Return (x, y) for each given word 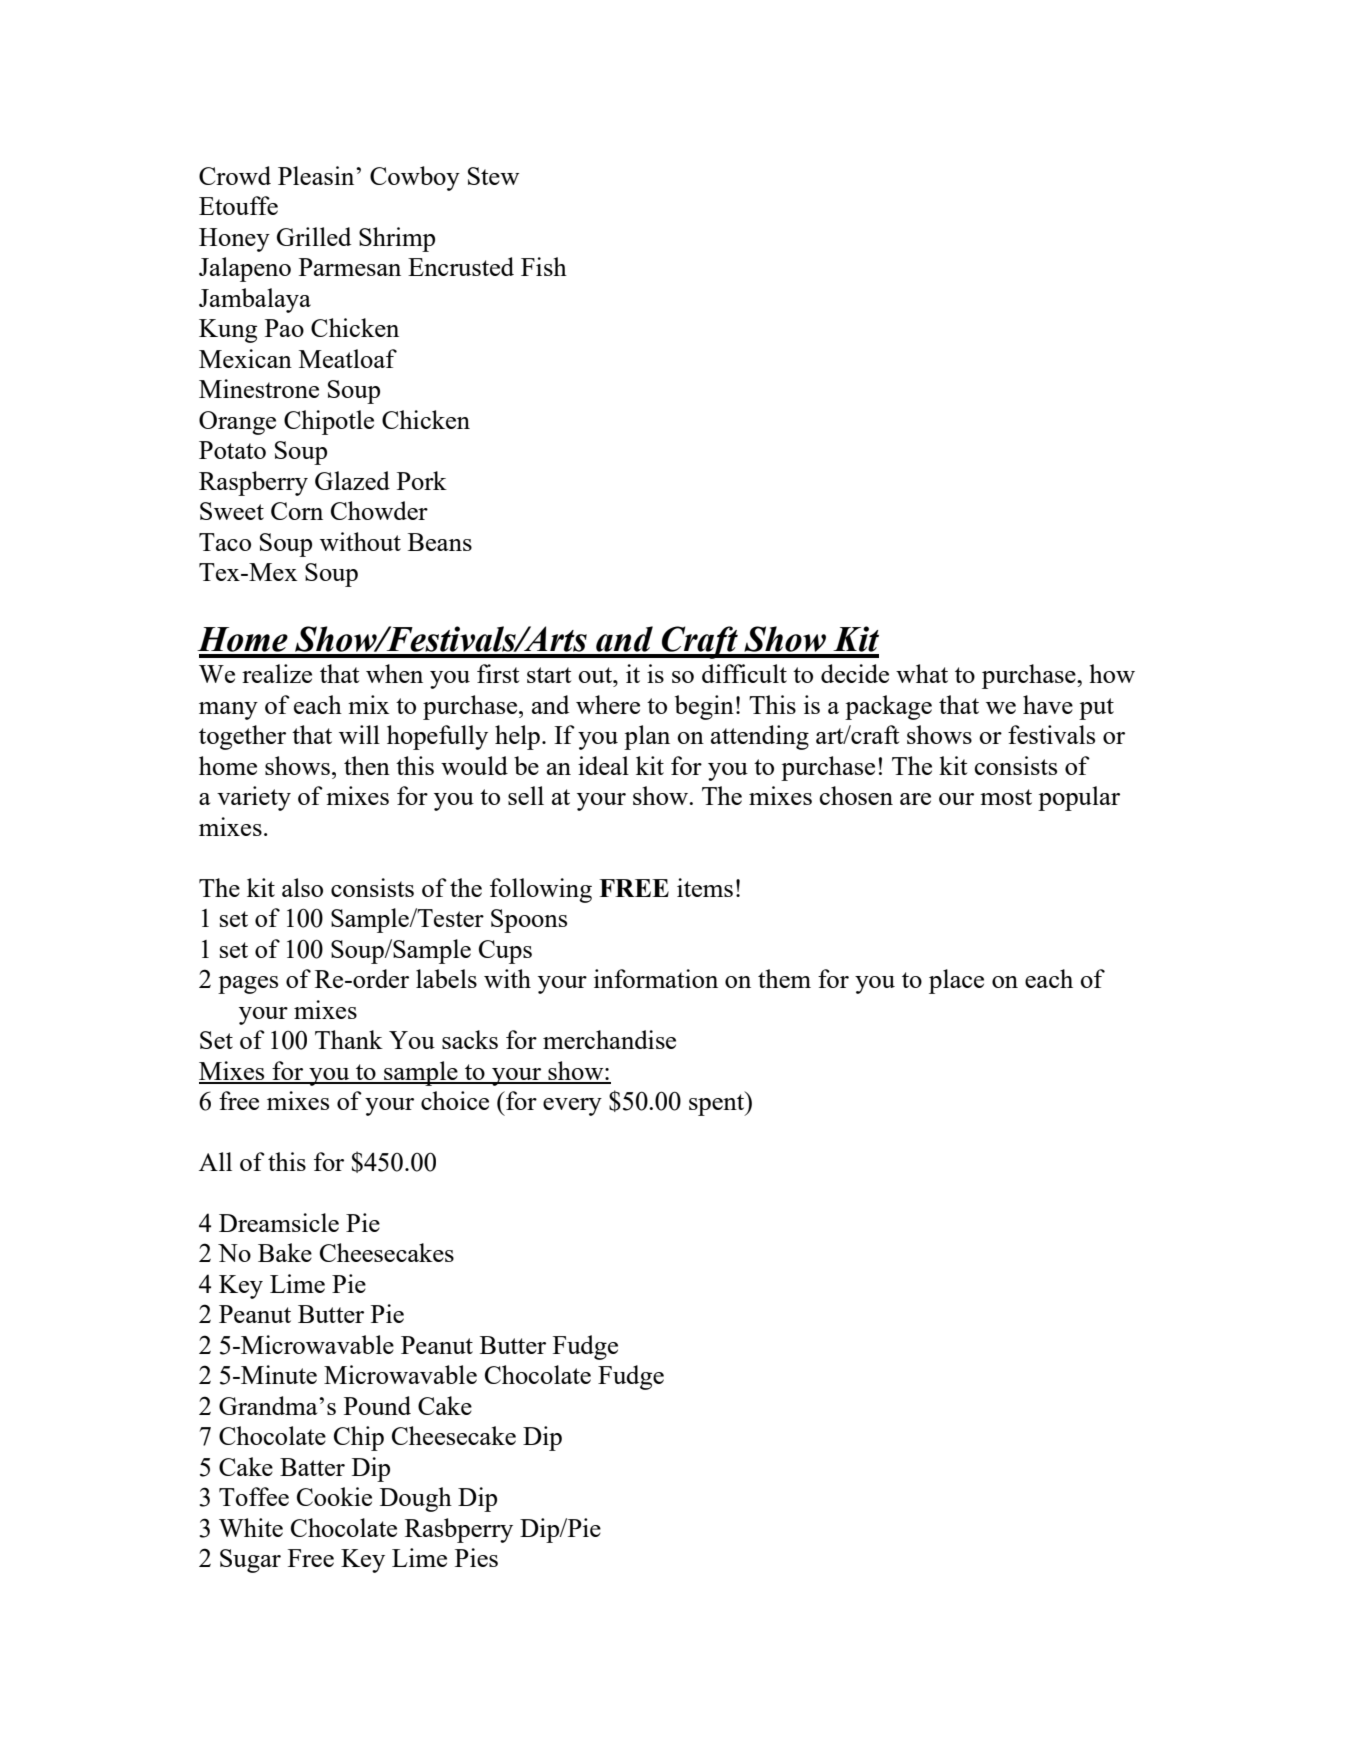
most (1006, 797)
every (572, 1107)
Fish (544, 266)
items (705, 887)
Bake (285, 1252)
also (302, 887)
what (922, 673)
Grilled (314, 236)
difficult (744, 673)
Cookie (334, 1496)
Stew (493, 176)
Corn (297, 511)
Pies (476, 1557)
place (956, 981)
